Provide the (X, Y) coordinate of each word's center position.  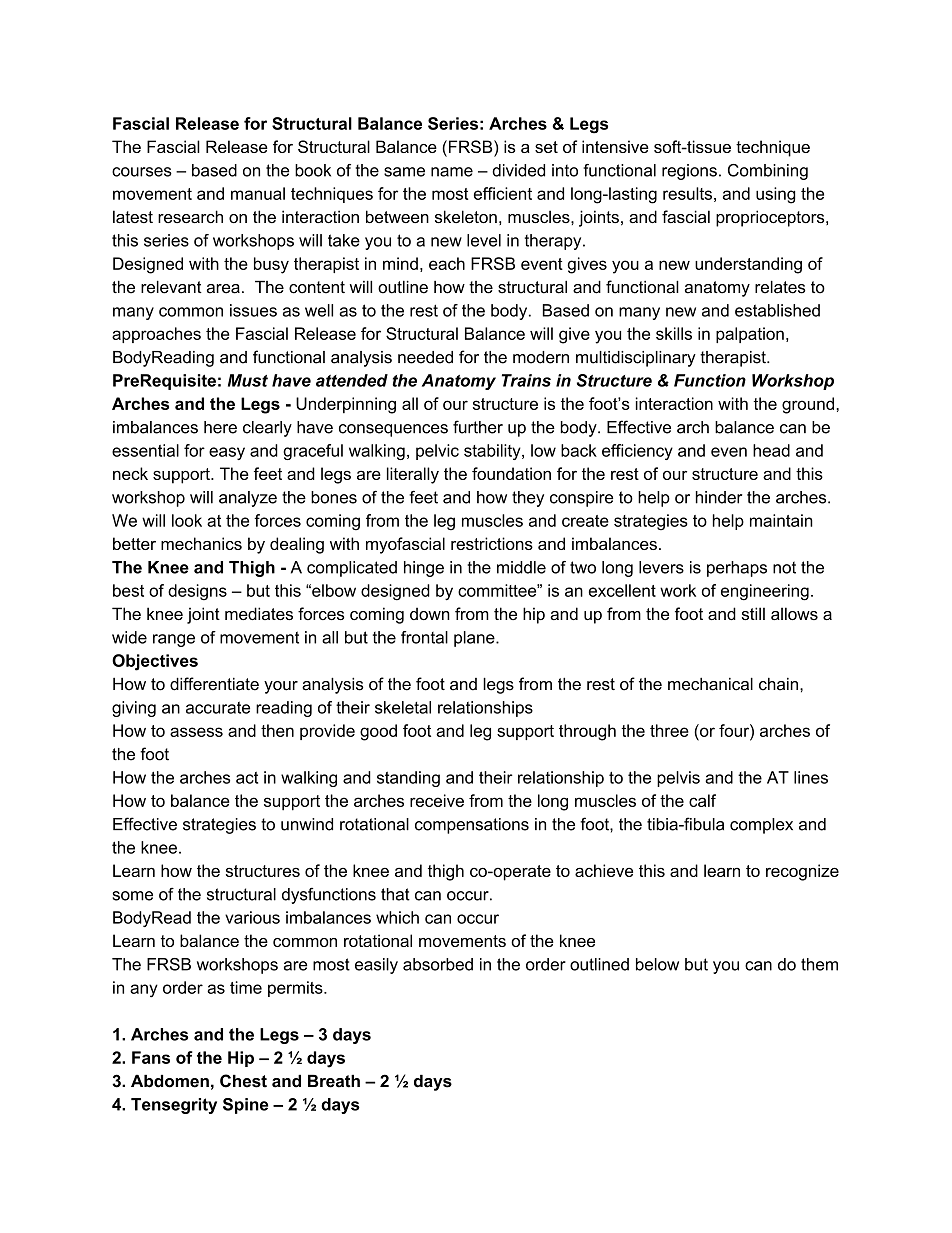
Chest (243, 1081)
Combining (768, 172)
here (220, 427)
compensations (472, 826)
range (174, 640)
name (452, 172)
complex (761, 826)
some (132, 896)
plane (475, 639)
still (753, 613)
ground (808, 405)
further (478, 427)
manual (258, 193)
